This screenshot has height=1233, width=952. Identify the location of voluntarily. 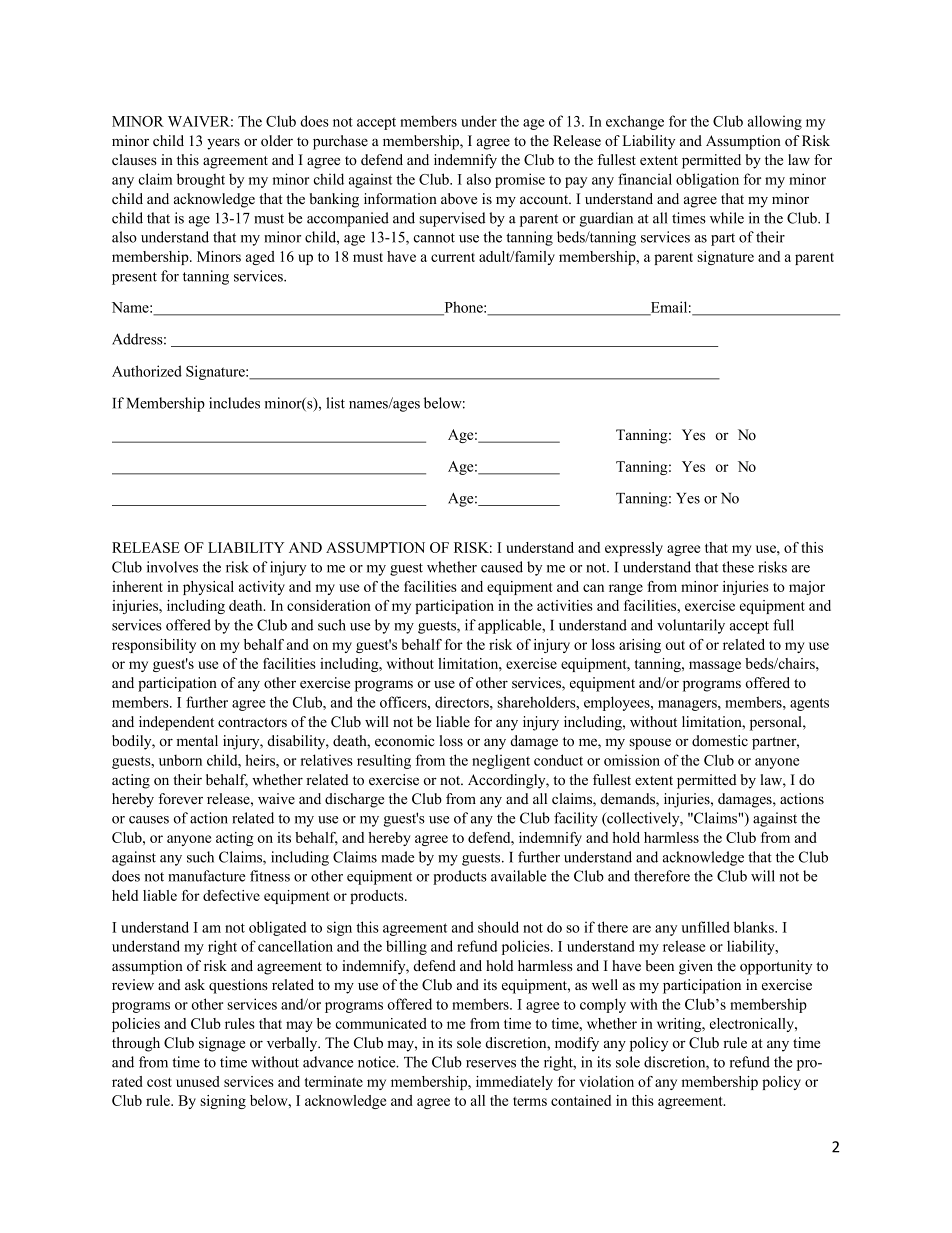
(691, 626).
